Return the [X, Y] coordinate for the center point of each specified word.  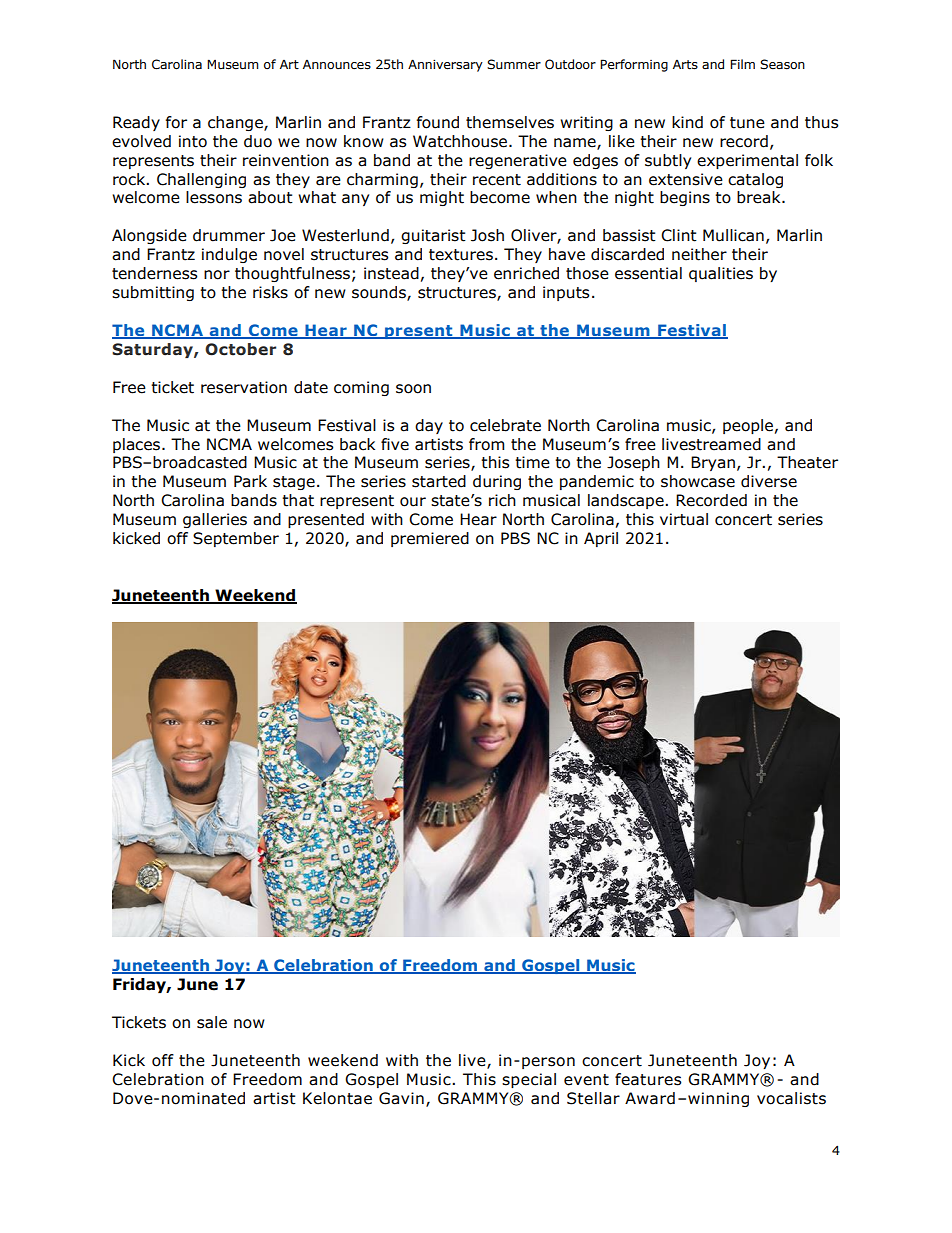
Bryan [713, 463]
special [529, 1080]
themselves [510, 122]
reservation [244, 387]
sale [212, 1022]
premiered [430, 539]
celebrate [505, 425]
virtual [684, 519]
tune [747, 123]
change [236, 123]
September [236, 539]
